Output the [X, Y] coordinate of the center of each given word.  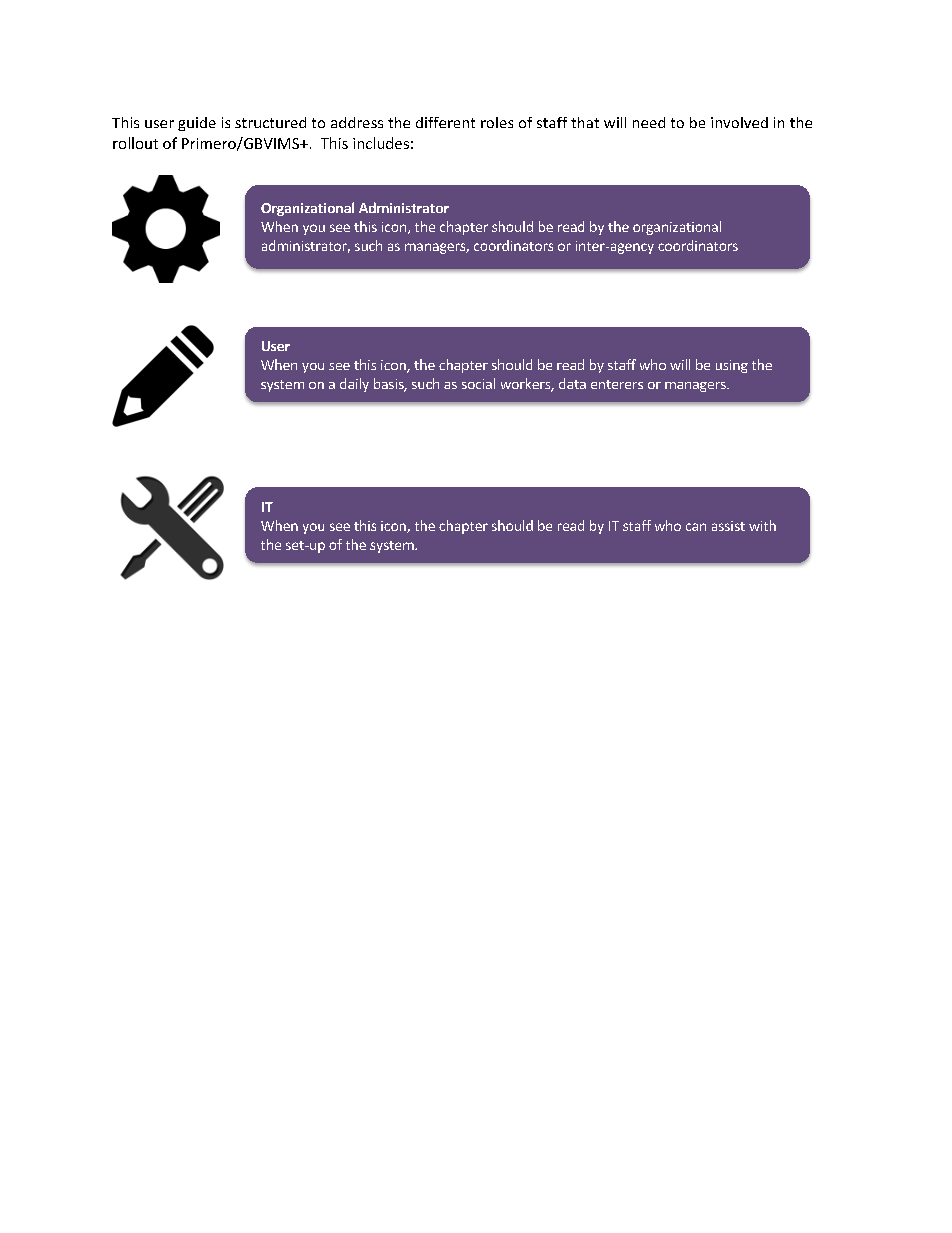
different [445, 122]
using [732, 366]
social [478, 383]
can [696, 527]
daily [354, 385]
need [649, 122]
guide [197, 124]
